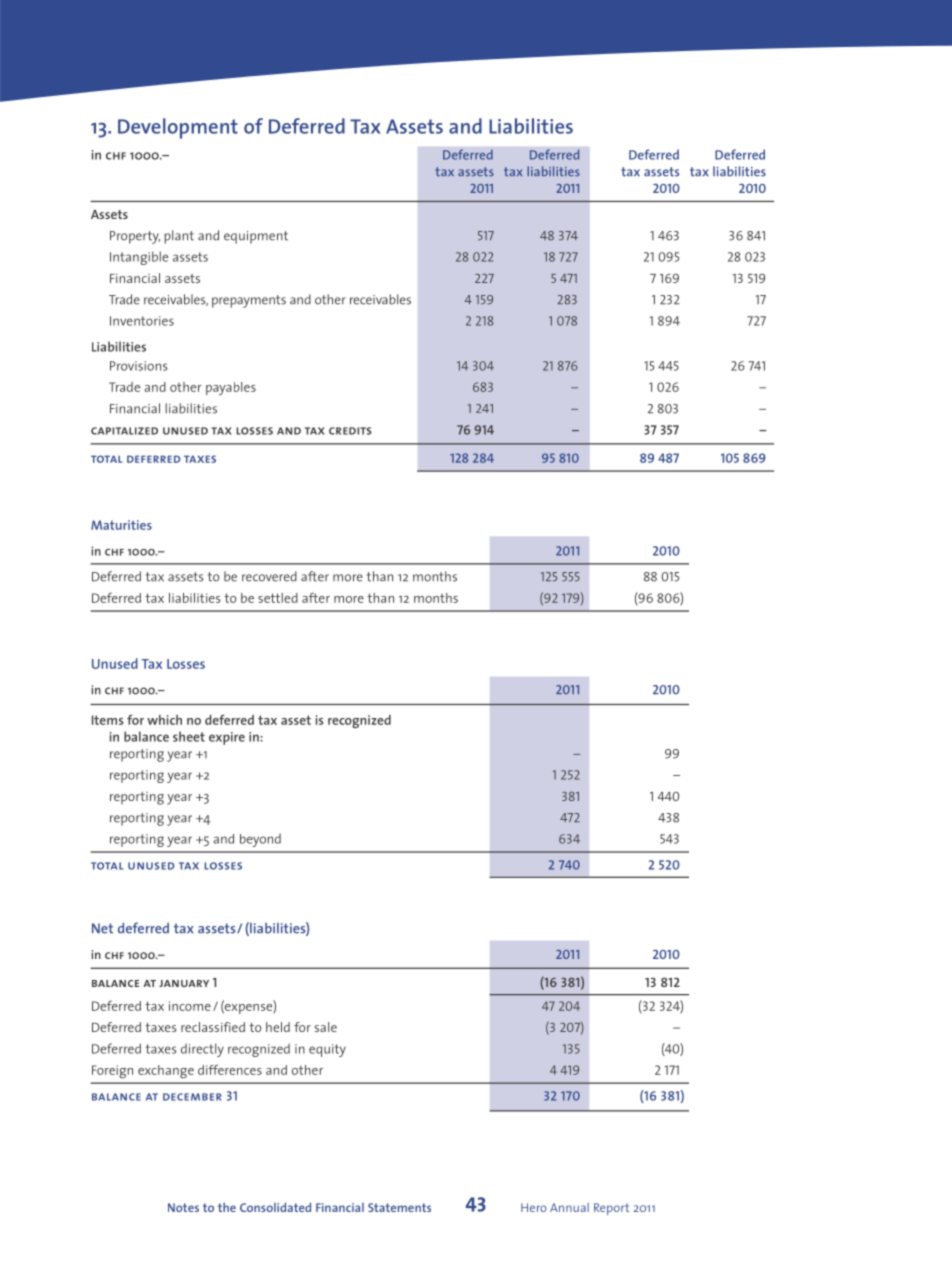 Image resolution: width=952 pixels, height=1270 pixels. I want to click on settled, so click(278, 598).
